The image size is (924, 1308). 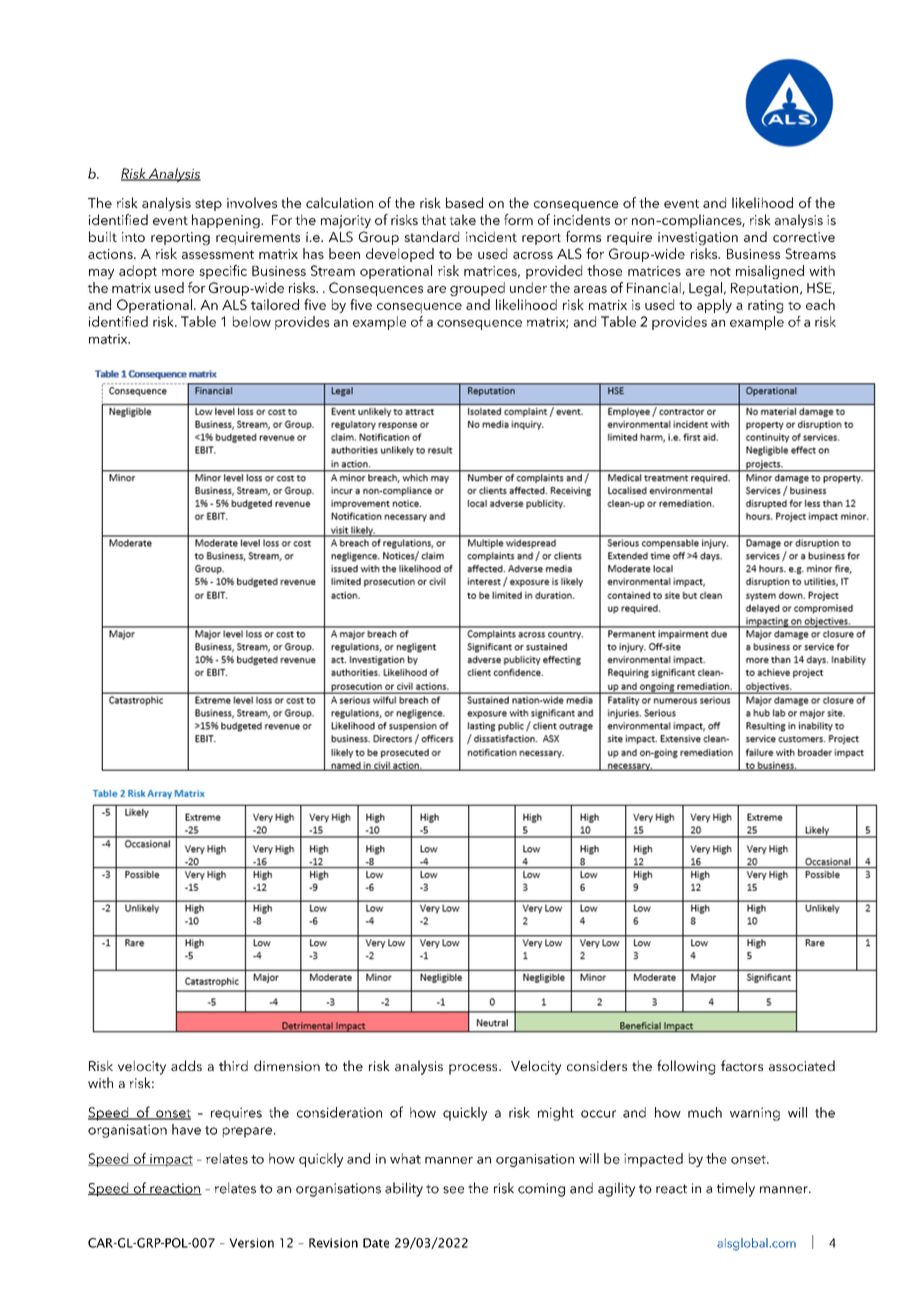 What do you see at coordinates (218, 254) in the screenshot?
I see `assessment` at bounding box center [218, 254].
